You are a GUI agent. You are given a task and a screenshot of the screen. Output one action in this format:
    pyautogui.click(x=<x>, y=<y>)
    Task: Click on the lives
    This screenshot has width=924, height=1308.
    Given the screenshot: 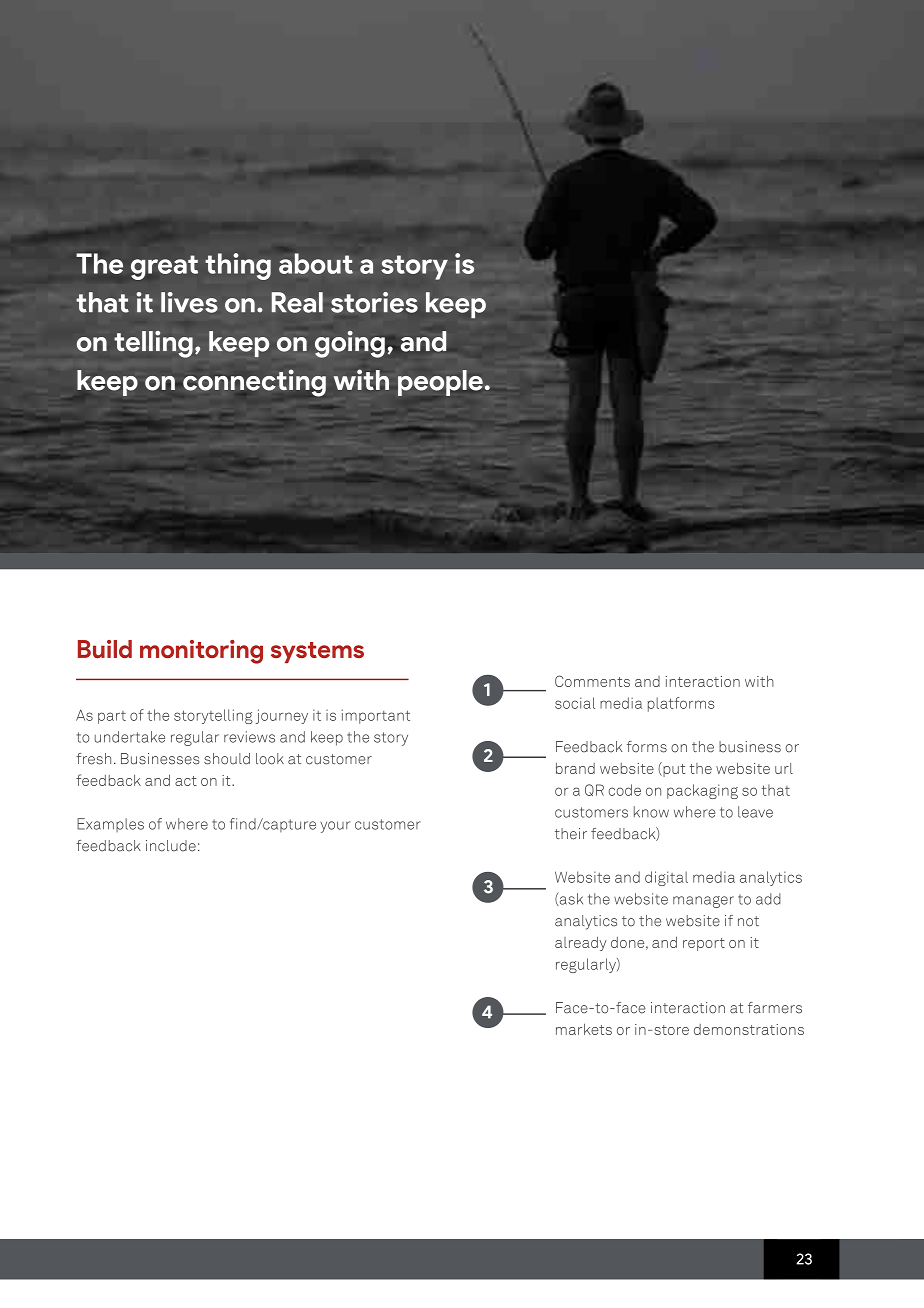 What is the action you would take?
    pyautogui.click(x=189, y=302)
